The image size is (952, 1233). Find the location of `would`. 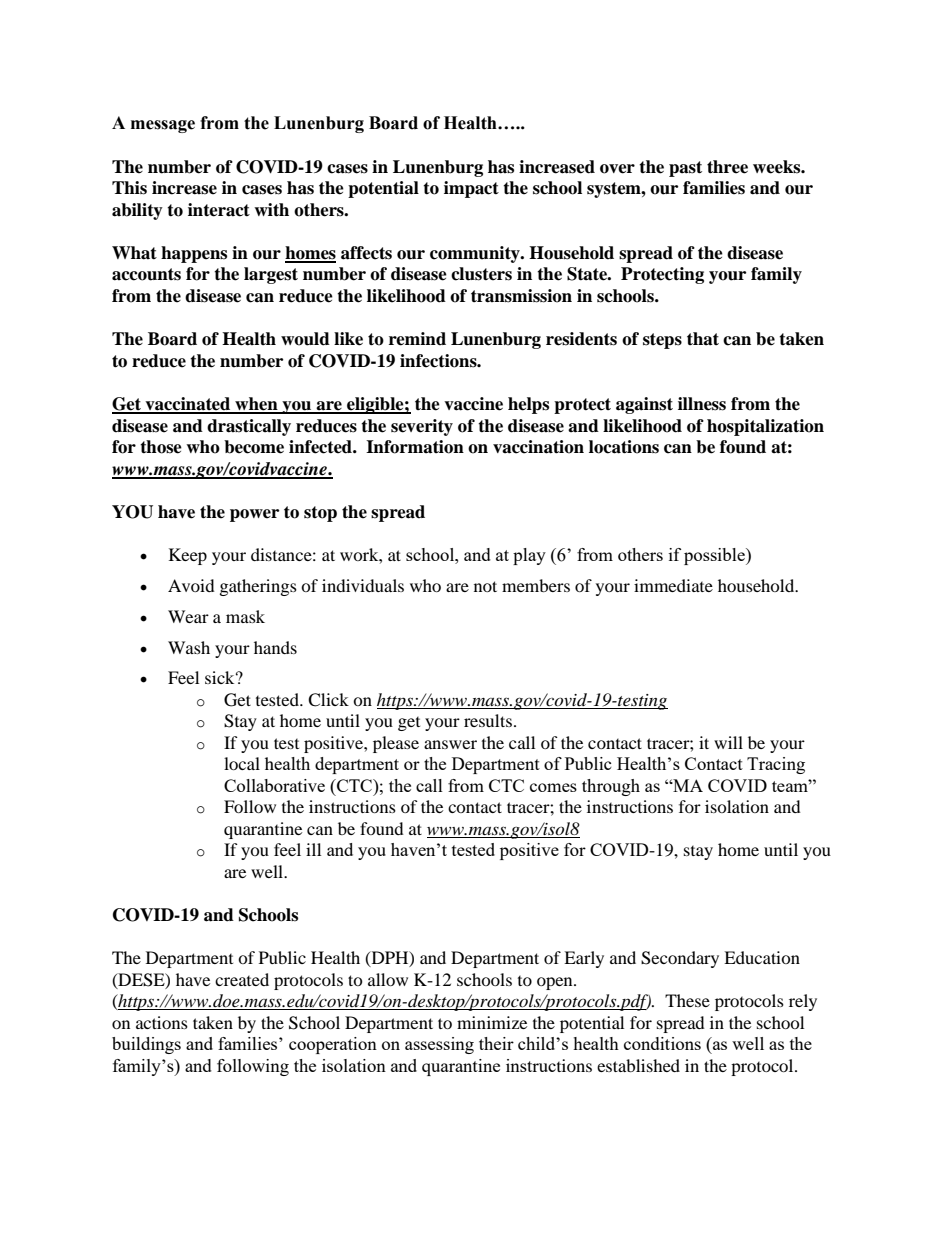

would is located at coordinates (305, 339).
